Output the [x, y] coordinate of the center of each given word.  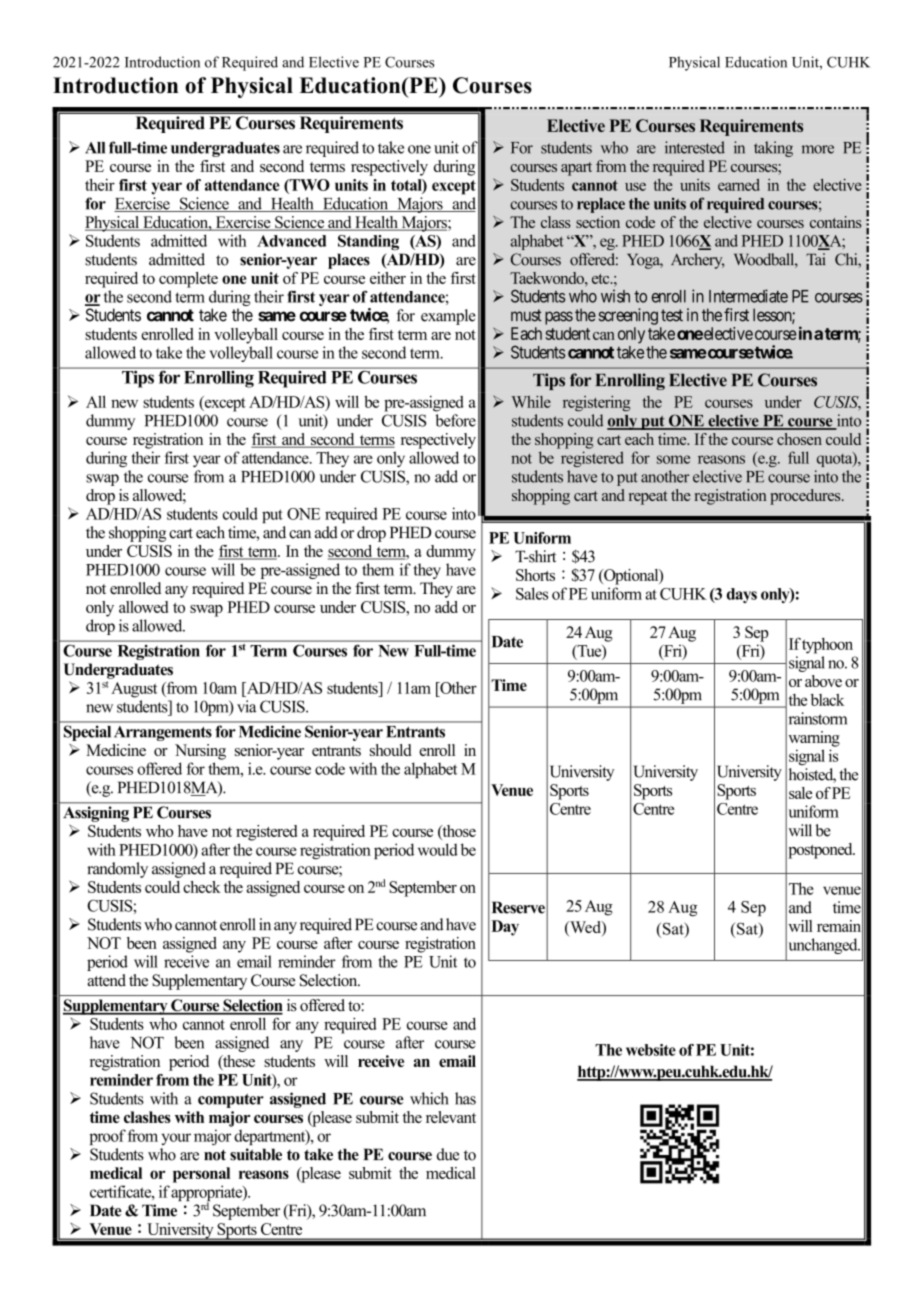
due [448, 1154]
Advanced [291, 241]
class [556, 222]
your [176, 1139]
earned [739, 185]
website [651, 1050]
